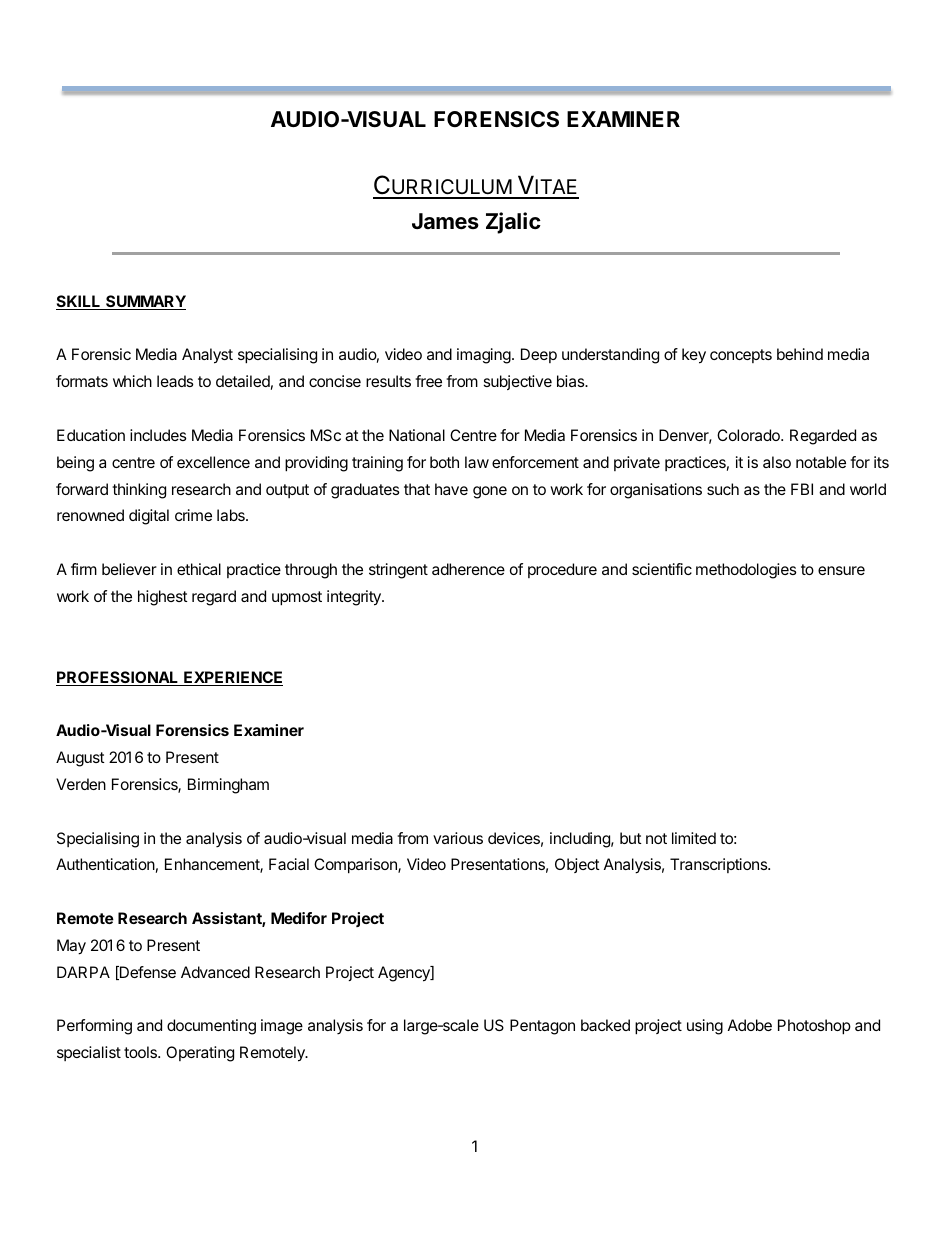  Describe the element at coordinates (468, 569) in the screenshot. I see `adherence` at that location.
